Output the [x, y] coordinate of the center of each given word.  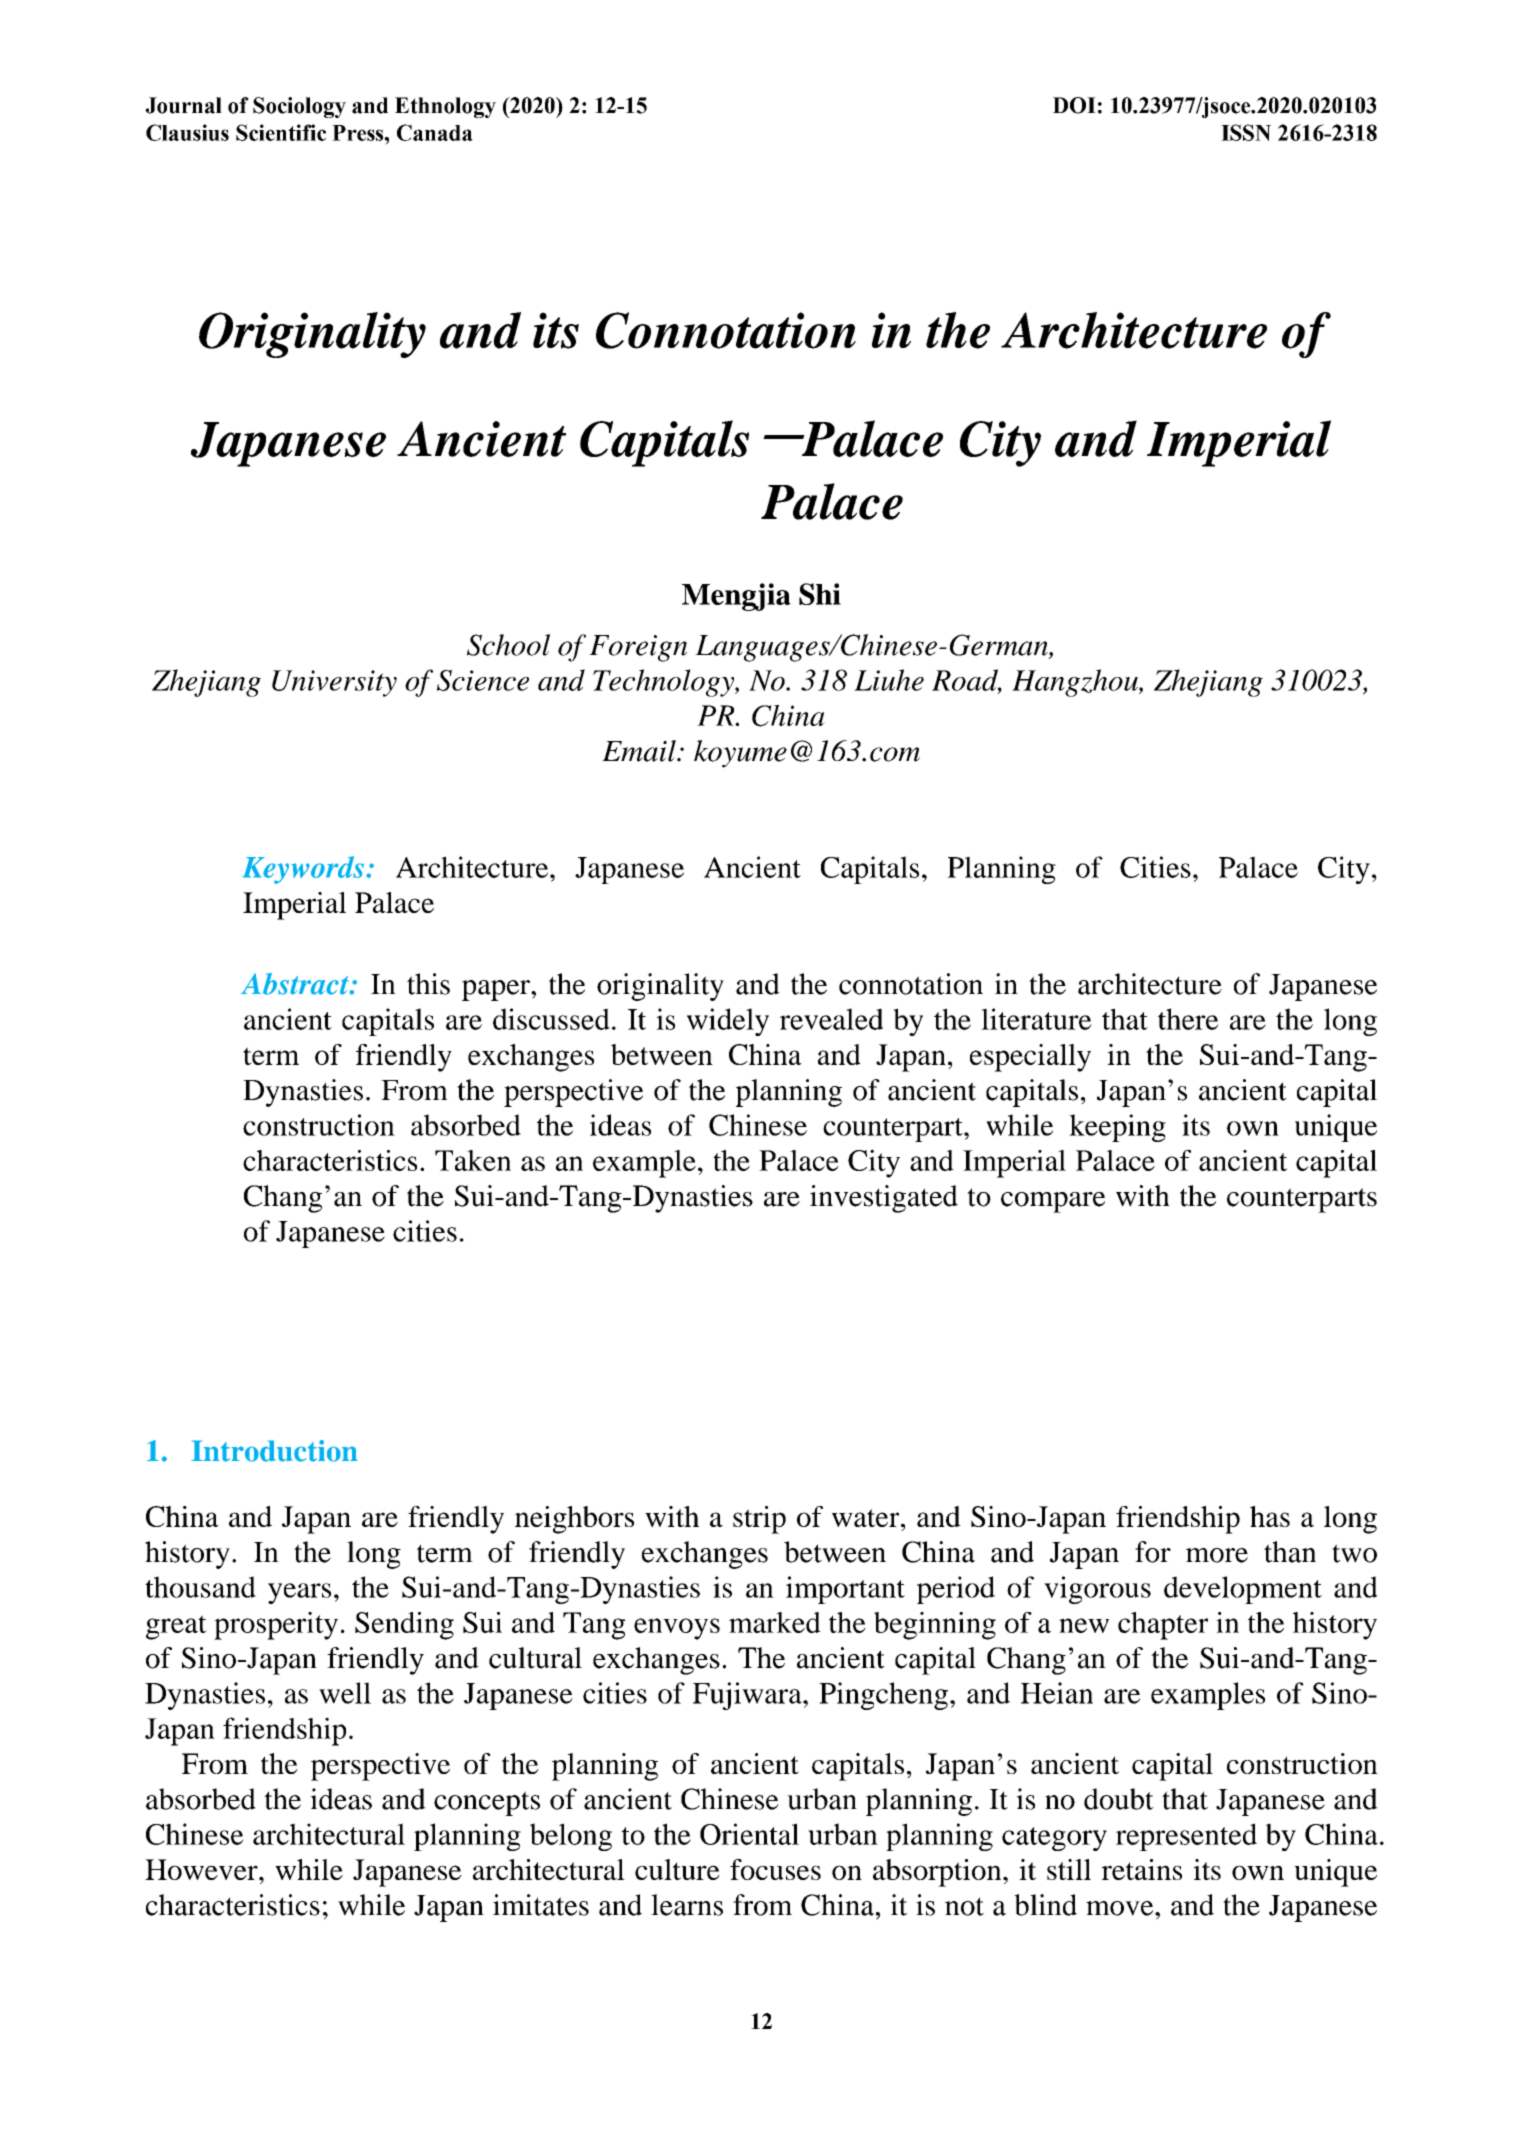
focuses [775, 1869]
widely [728, 1022]
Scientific [281, 132]
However [202, 1869]
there [1188, 1019]
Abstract [296, 984]
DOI [1074, 105]
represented [1186, 1837]
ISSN [1246, 132]
